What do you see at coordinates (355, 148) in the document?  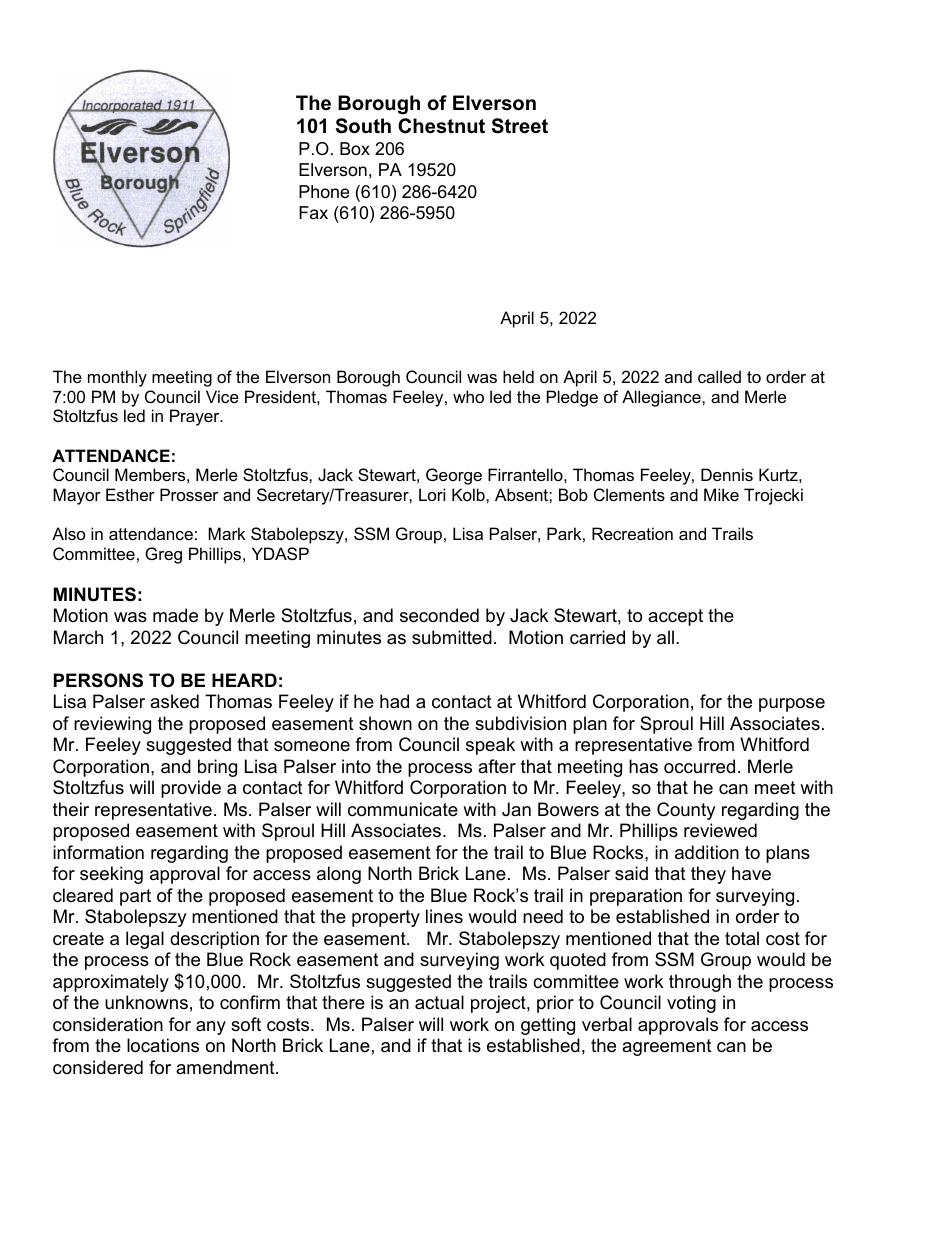 I see `Box` at bounding box center [355, 148].
